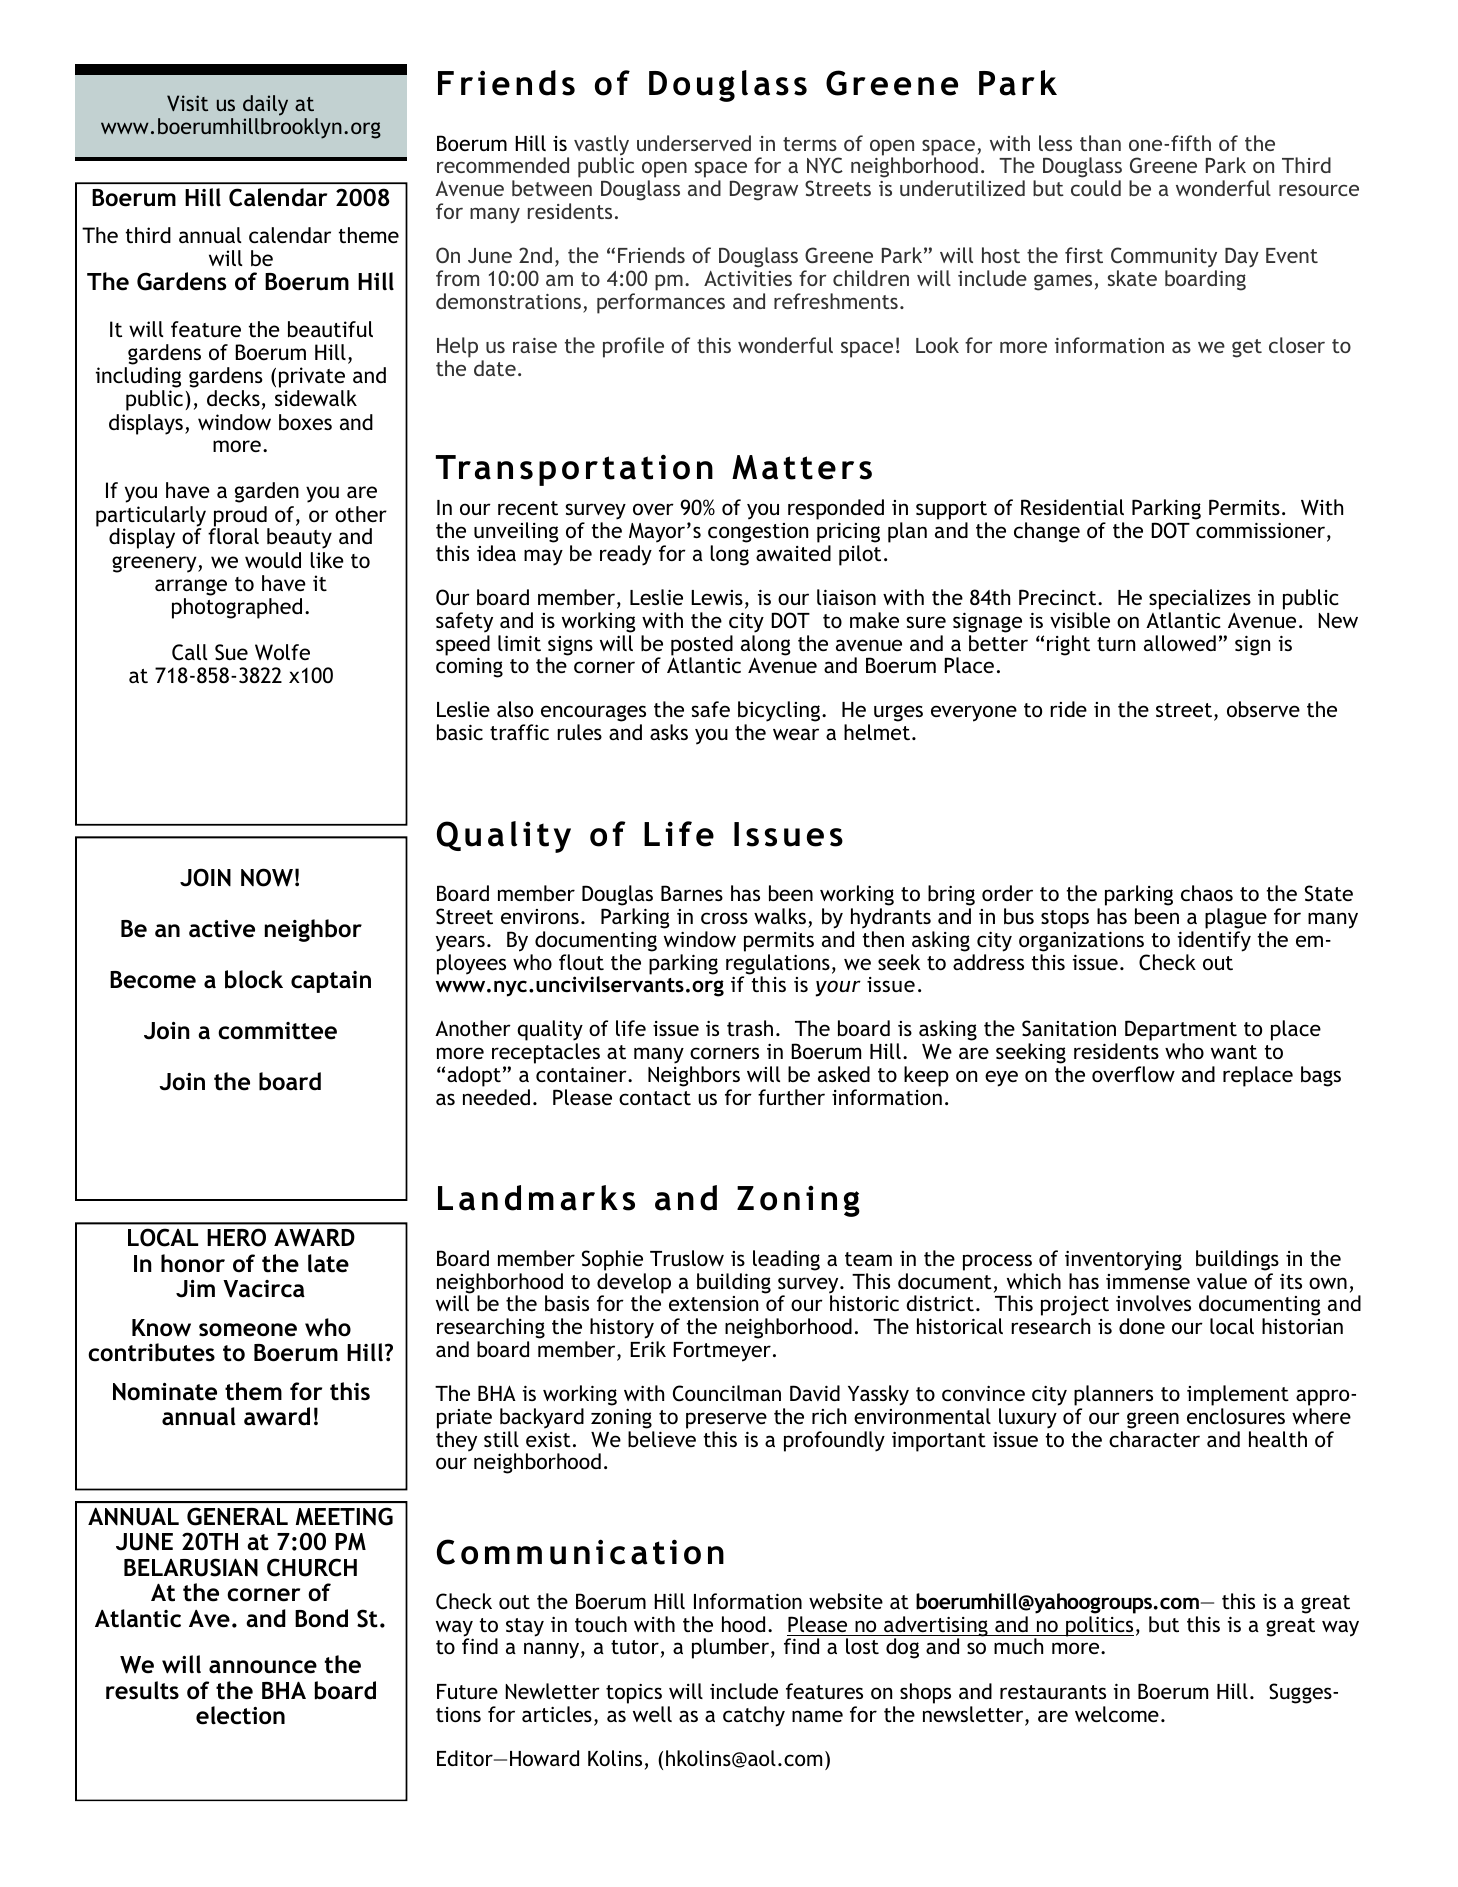  Describe the element at coordinates (758, 533) in the screenshot. I see `congestion` at that location.
